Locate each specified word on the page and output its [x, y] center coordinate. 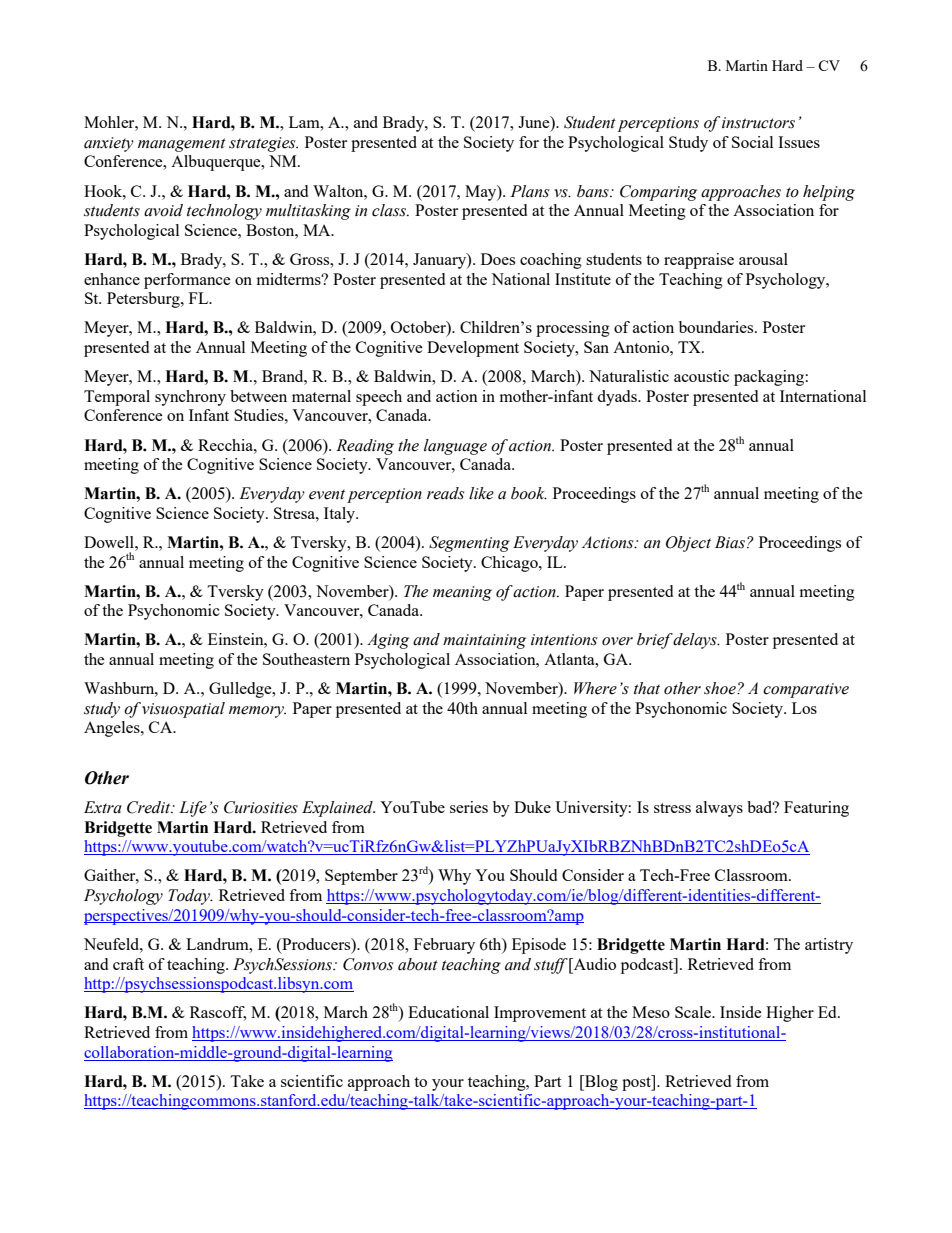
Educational [448, 1012]
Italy [340, 515]
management [182, 145]
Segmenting [469, 544]
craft [128, 964]
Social [752, 142]
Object [688, 544]
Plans [529, 191]
